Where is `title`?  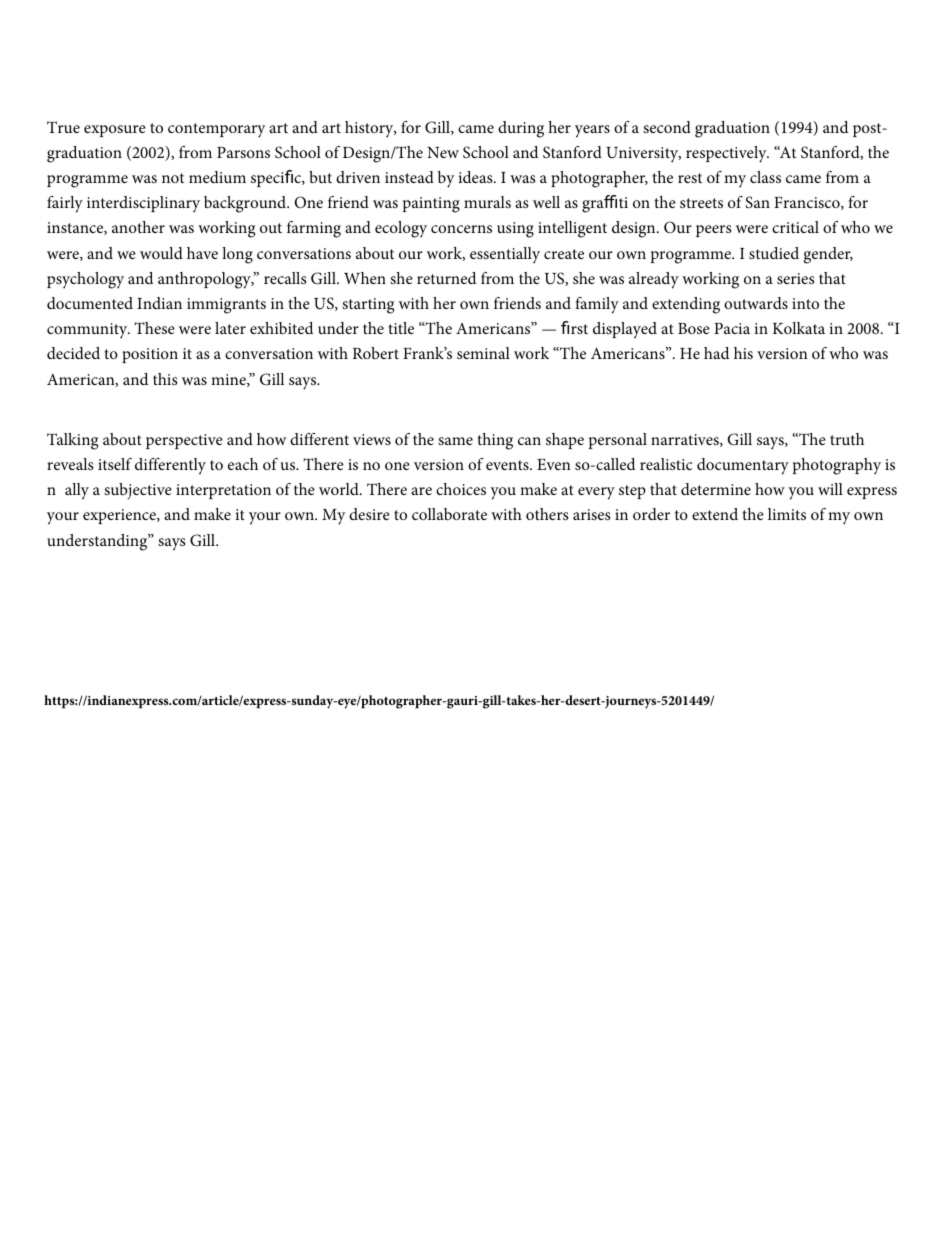
title is located at coordinates (401, 328).
